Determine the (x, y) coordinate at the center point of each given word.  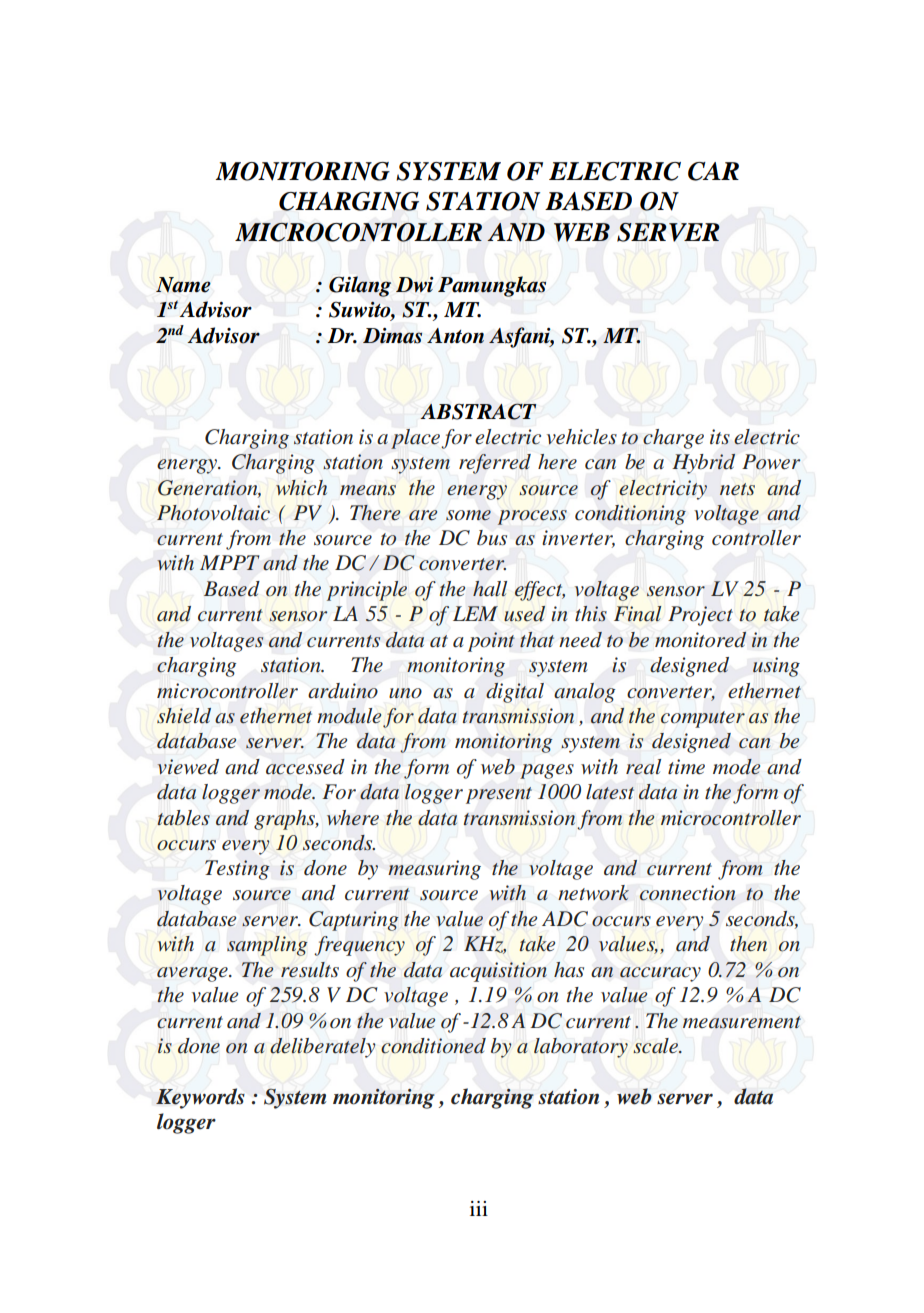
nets (737, 489)
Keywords (200, 1098)
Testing (237, 870)
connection (688, 893)
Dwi (414, 284)
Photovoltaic (213, 513)
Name (183, 285)
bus (492, 538)
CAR (713, 171)
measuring (434, 870)
